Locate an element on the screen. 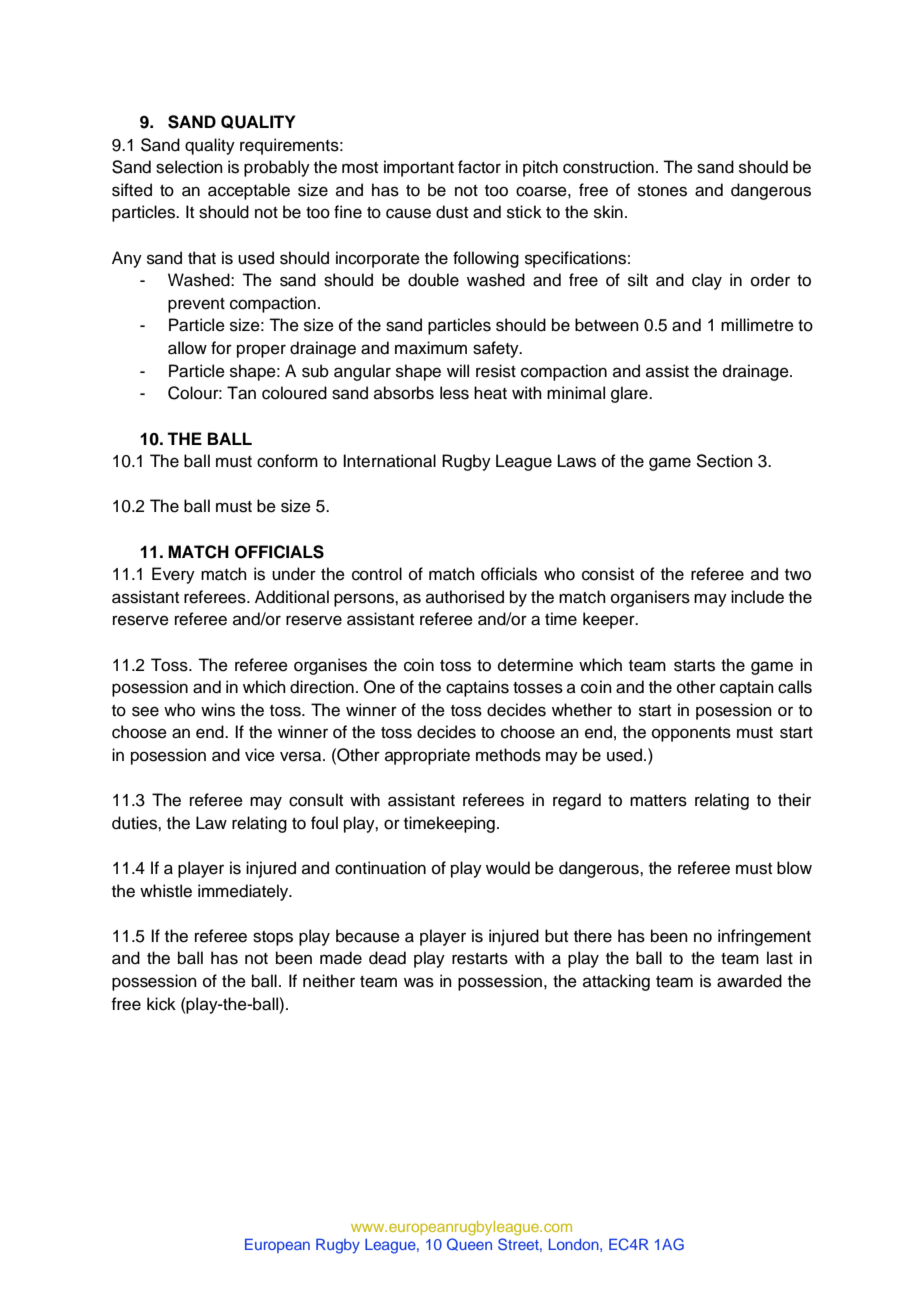  appropriate is located at coordinates (427, 756).
